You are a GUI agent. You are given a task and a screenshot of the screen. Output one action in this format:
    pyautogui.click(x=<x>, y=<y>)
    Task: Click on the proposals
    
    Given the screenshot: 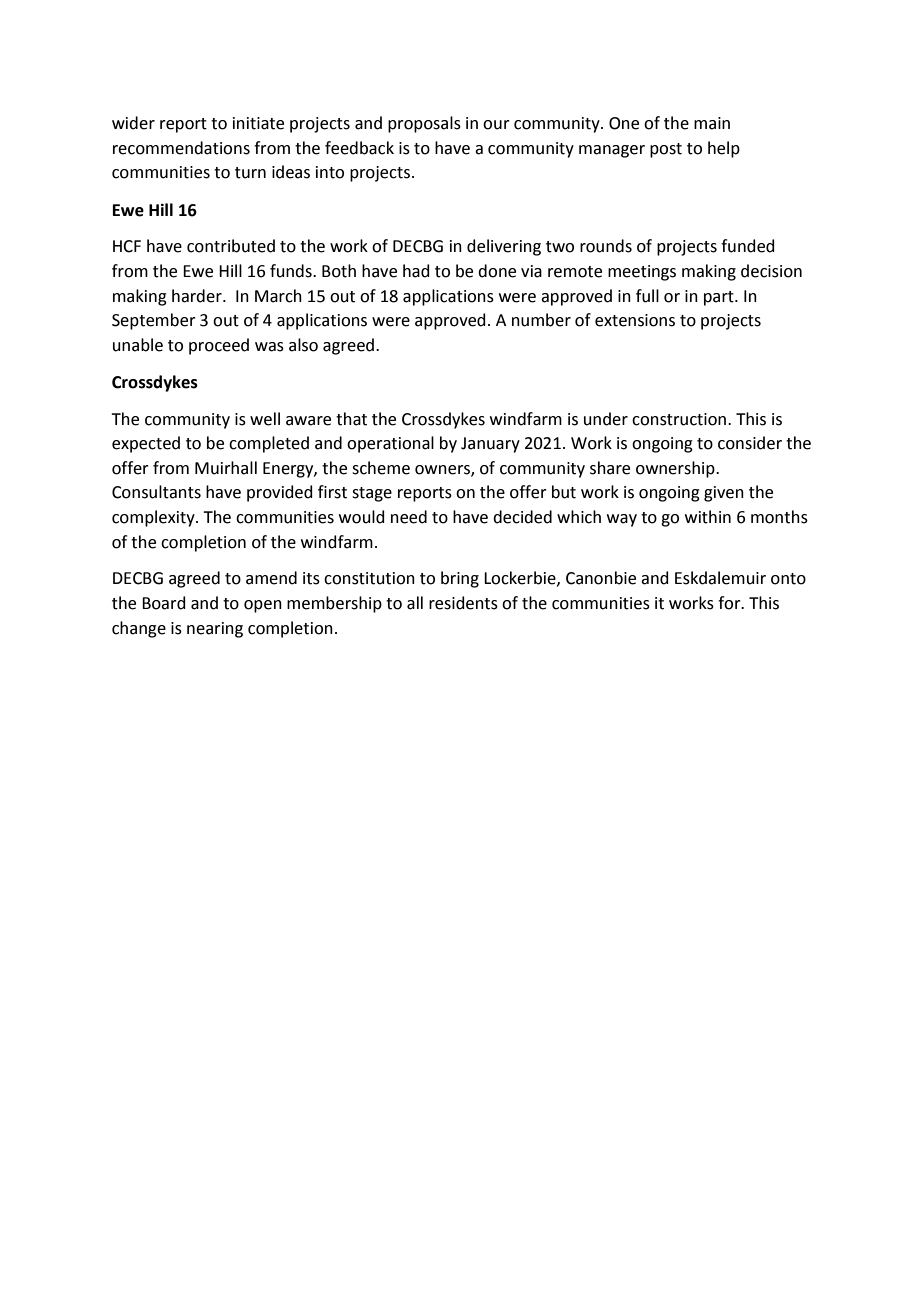 What is the action you would take?
    pyautogui.click(x=424, y=124)
